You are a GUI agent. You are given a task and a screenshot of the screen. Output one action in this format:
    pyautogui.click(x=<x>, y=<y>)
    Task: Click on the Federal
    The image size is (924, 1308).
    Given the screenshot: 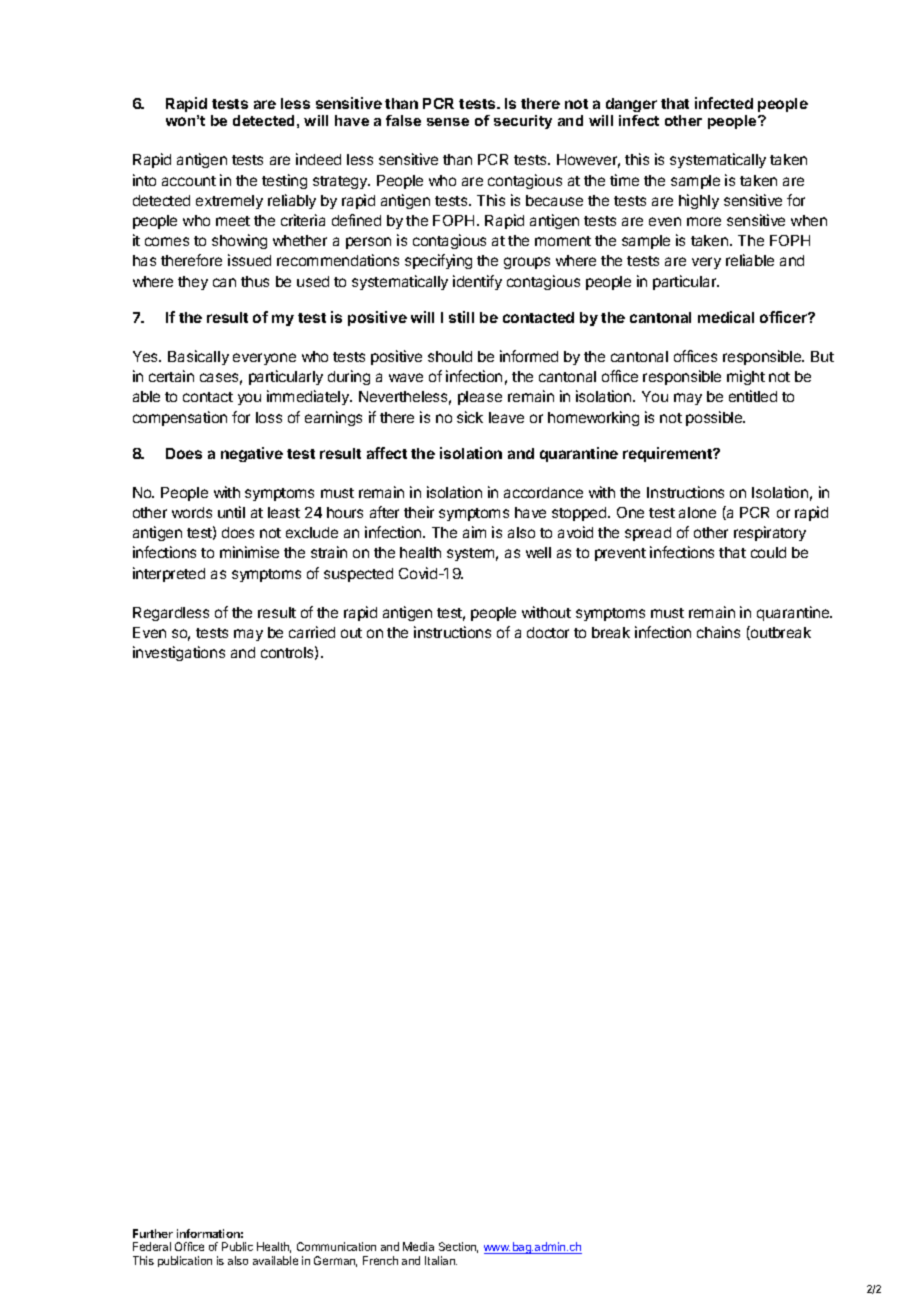 What is the action you would take?
    pyautogui.click(x=152, y=1246)
